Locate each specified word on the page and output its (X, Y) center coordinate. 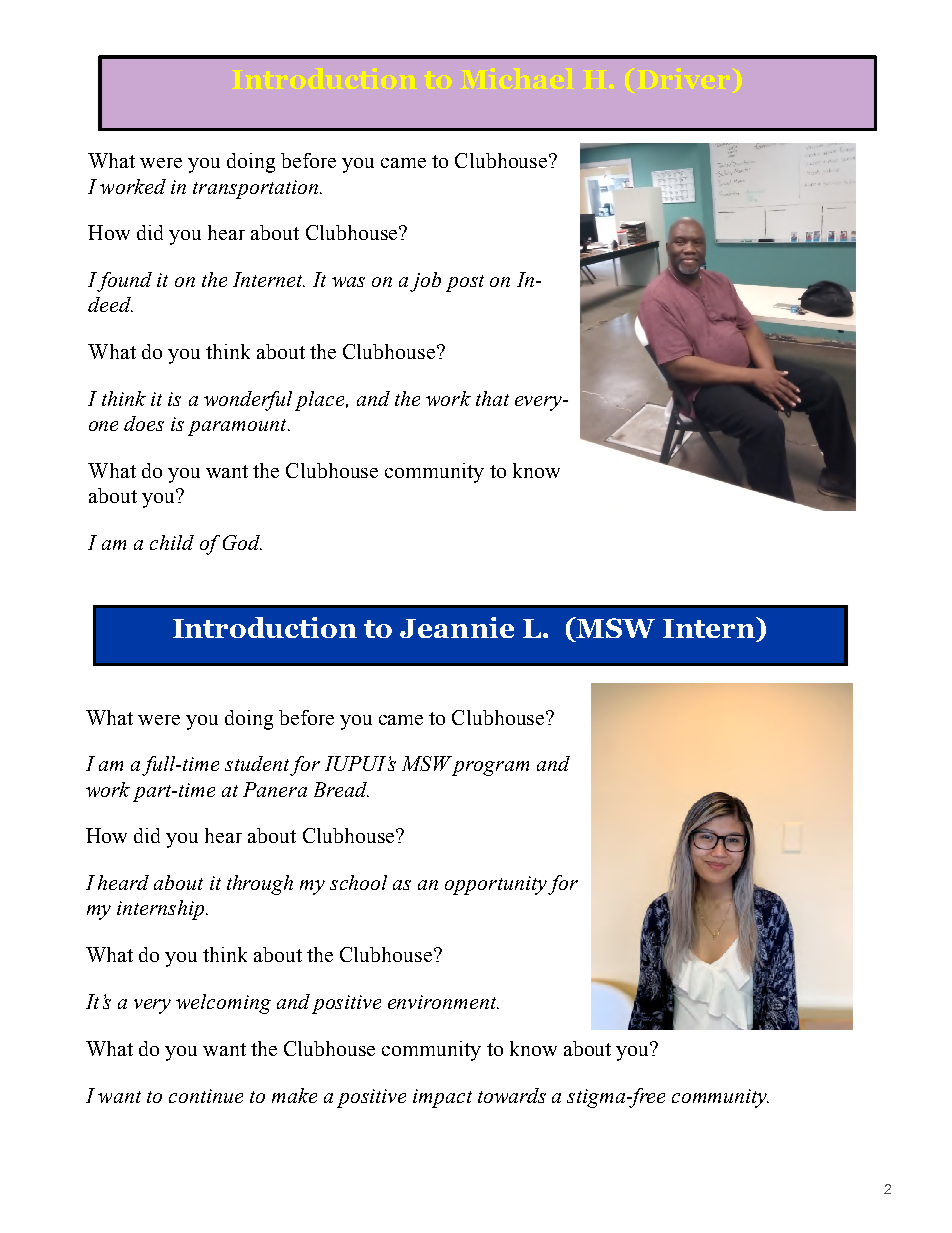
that (492, 398)
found (123, 282)
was (348, 282)
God (242, 542)
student (257, 763)
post (465, 283)
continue (206, 1096)
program (490, 768)
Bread (341, 789)
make (294, 1095)
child (172, 542)
